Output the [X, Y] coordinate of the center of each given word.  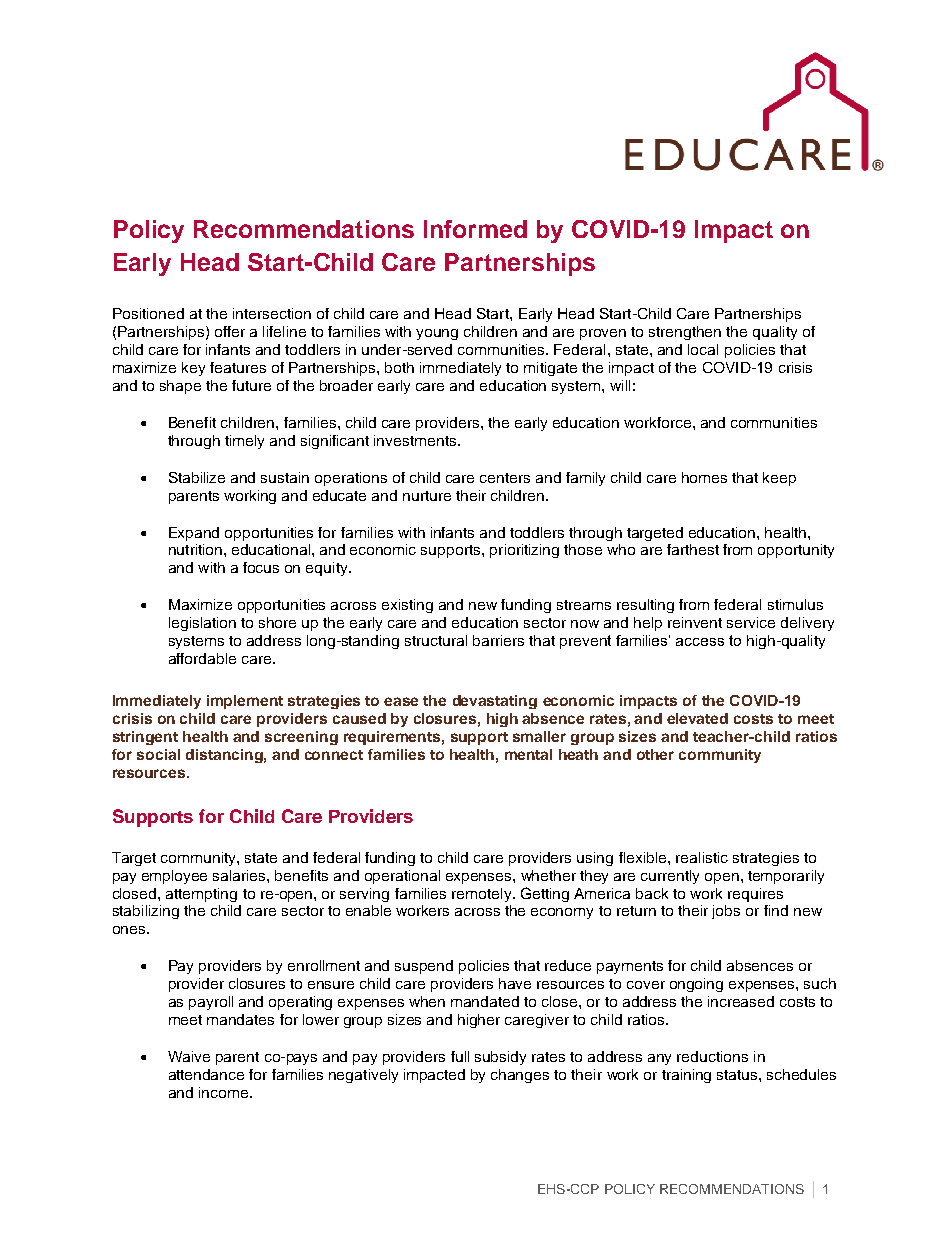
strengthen [685, 333]
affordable [202, 658]
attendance [206, 1074]
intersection [272, 313]
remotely [483, 895]
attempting [201, 895]
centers [505, 478]
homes [704, 477]
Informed [475, 229]
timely [244, 442]
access [700, 642]
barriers [498, 640]
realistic [702, 857]
